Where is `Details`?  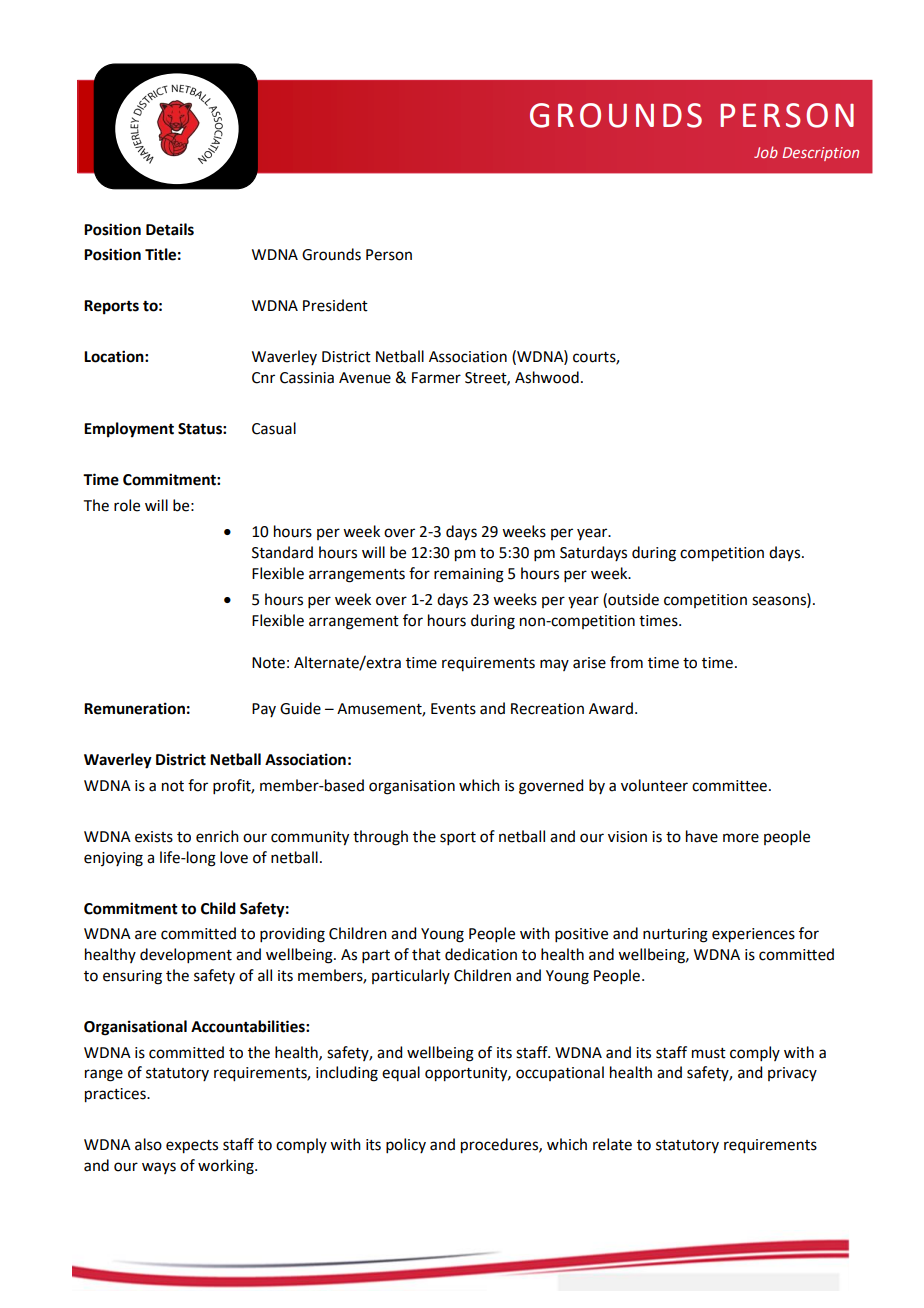
Details is located at coordinates (170, 229).
